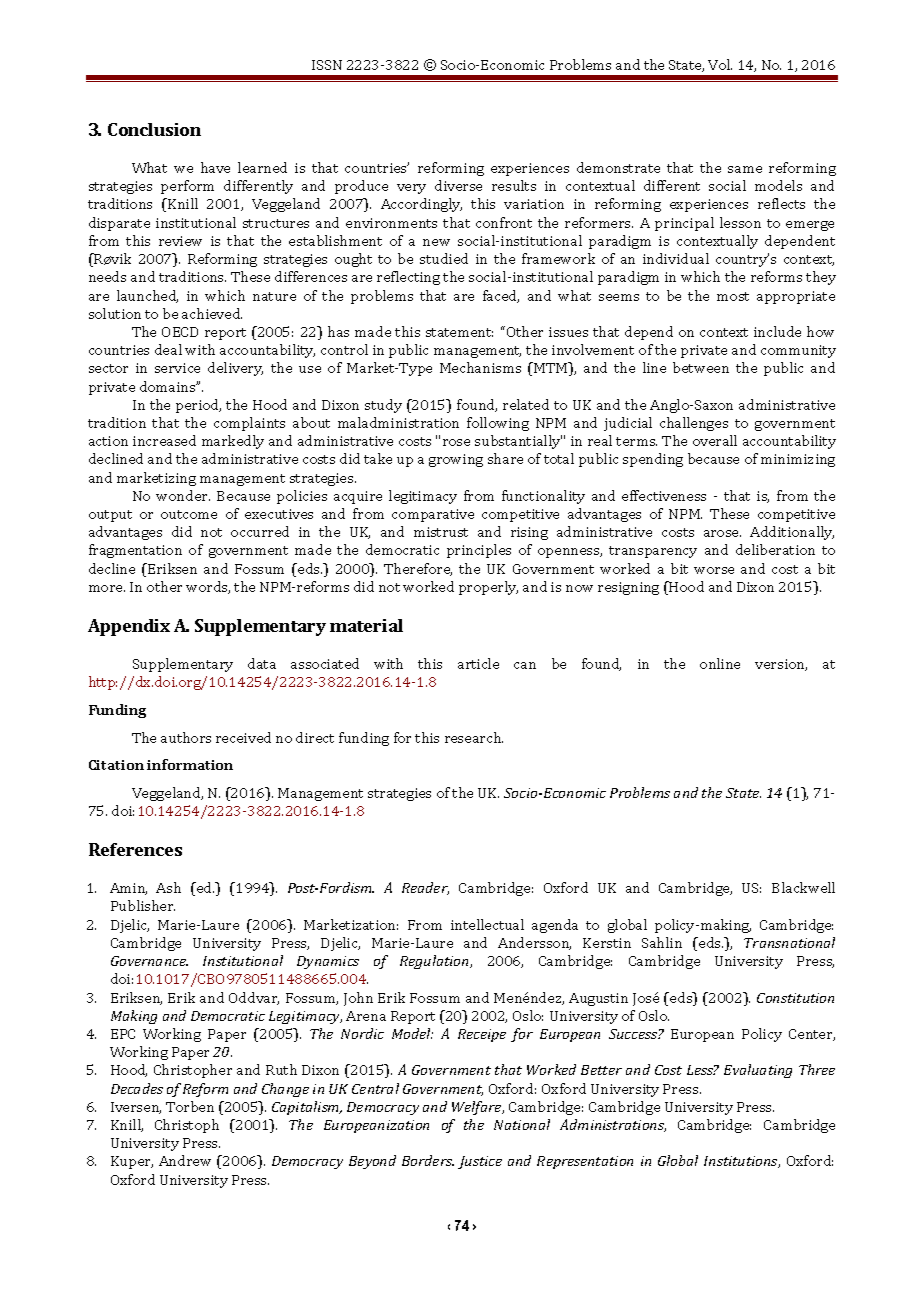 The width and height of the screenshot is (924, 1308). Describe the element at coordinates (456, 460) in the screenshot. I see `growing` at that location.
